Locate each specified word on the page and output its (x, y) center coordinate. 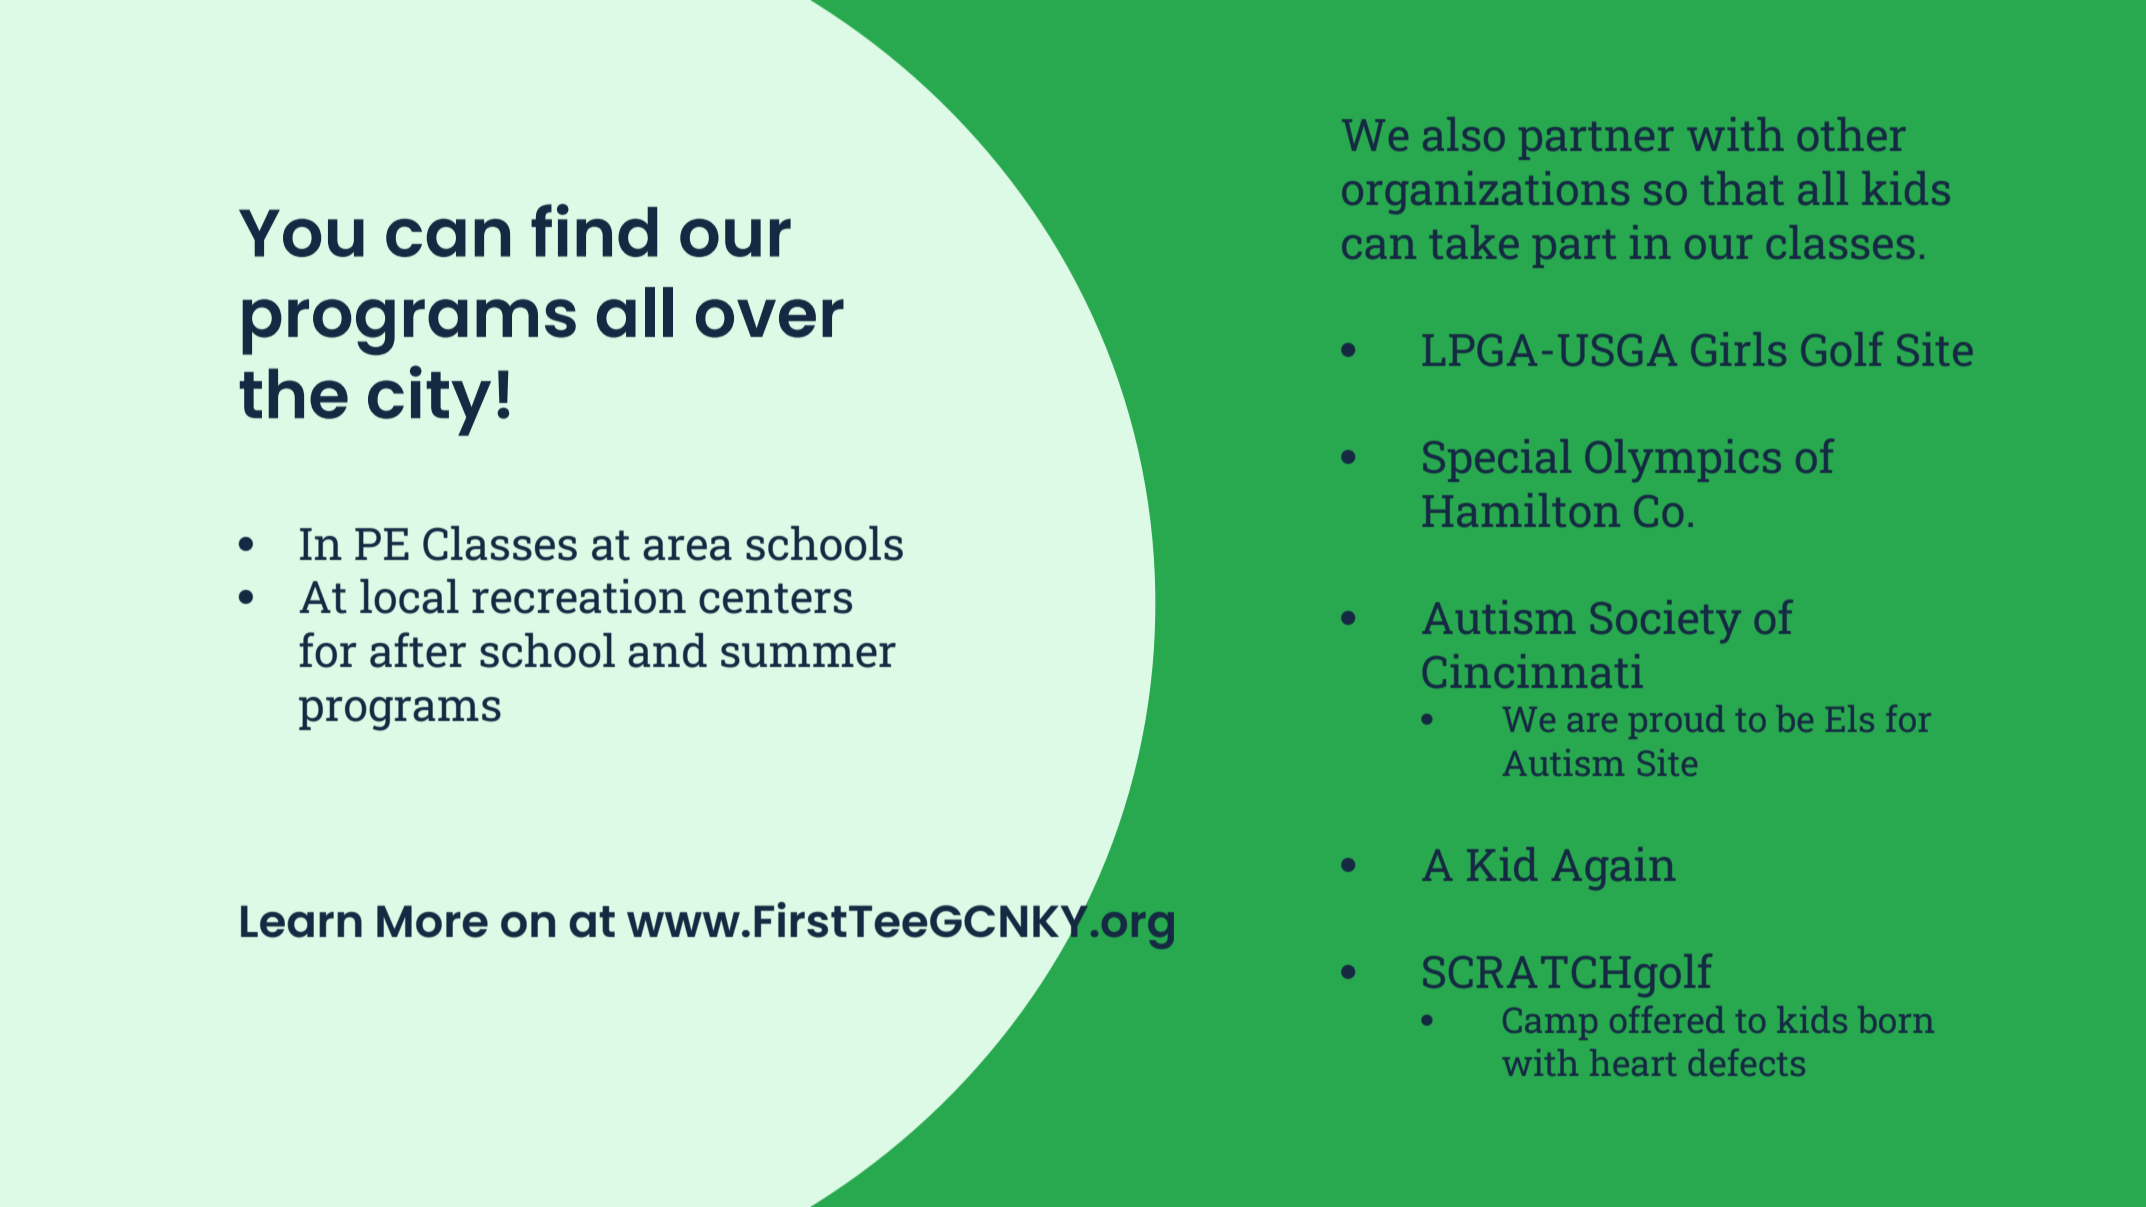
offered (1667, 1019)
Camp (1550, 1024)
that (1742, 188)
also (1463, 134)
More (432, 921)
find (594, 230)
